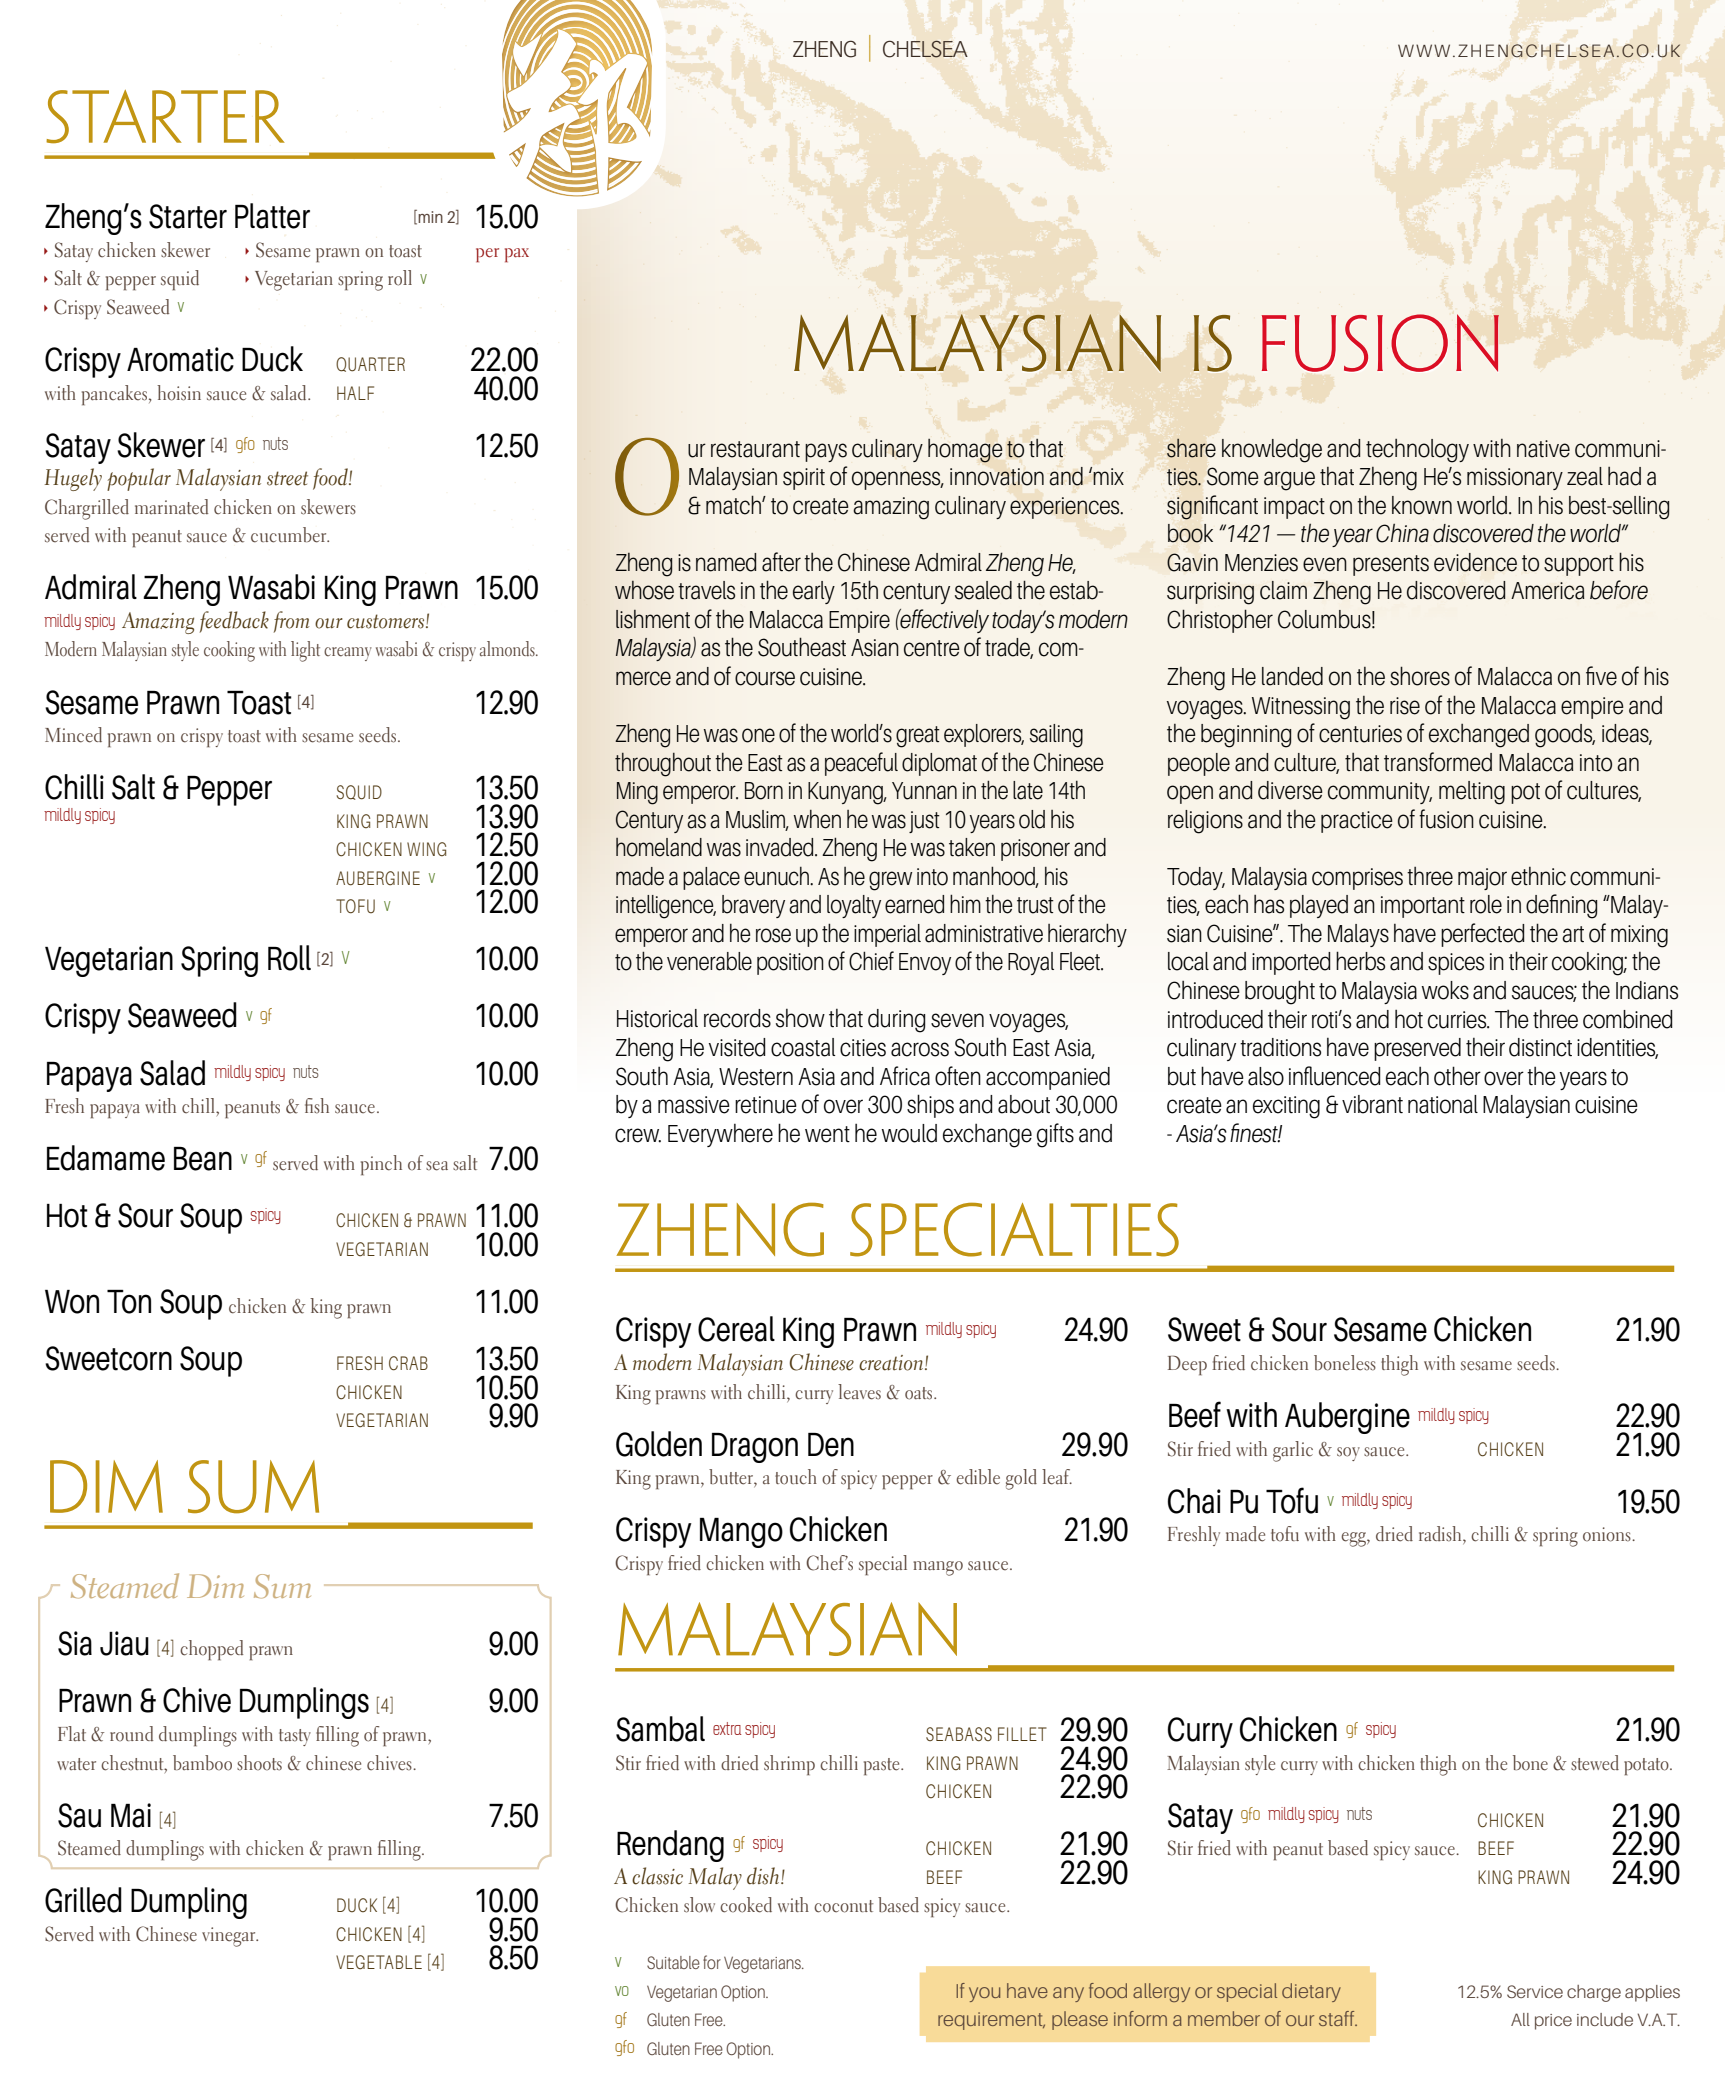  Describe the element at coordinates (272, 216) in the screenshot. I see `Platter` at that location.
